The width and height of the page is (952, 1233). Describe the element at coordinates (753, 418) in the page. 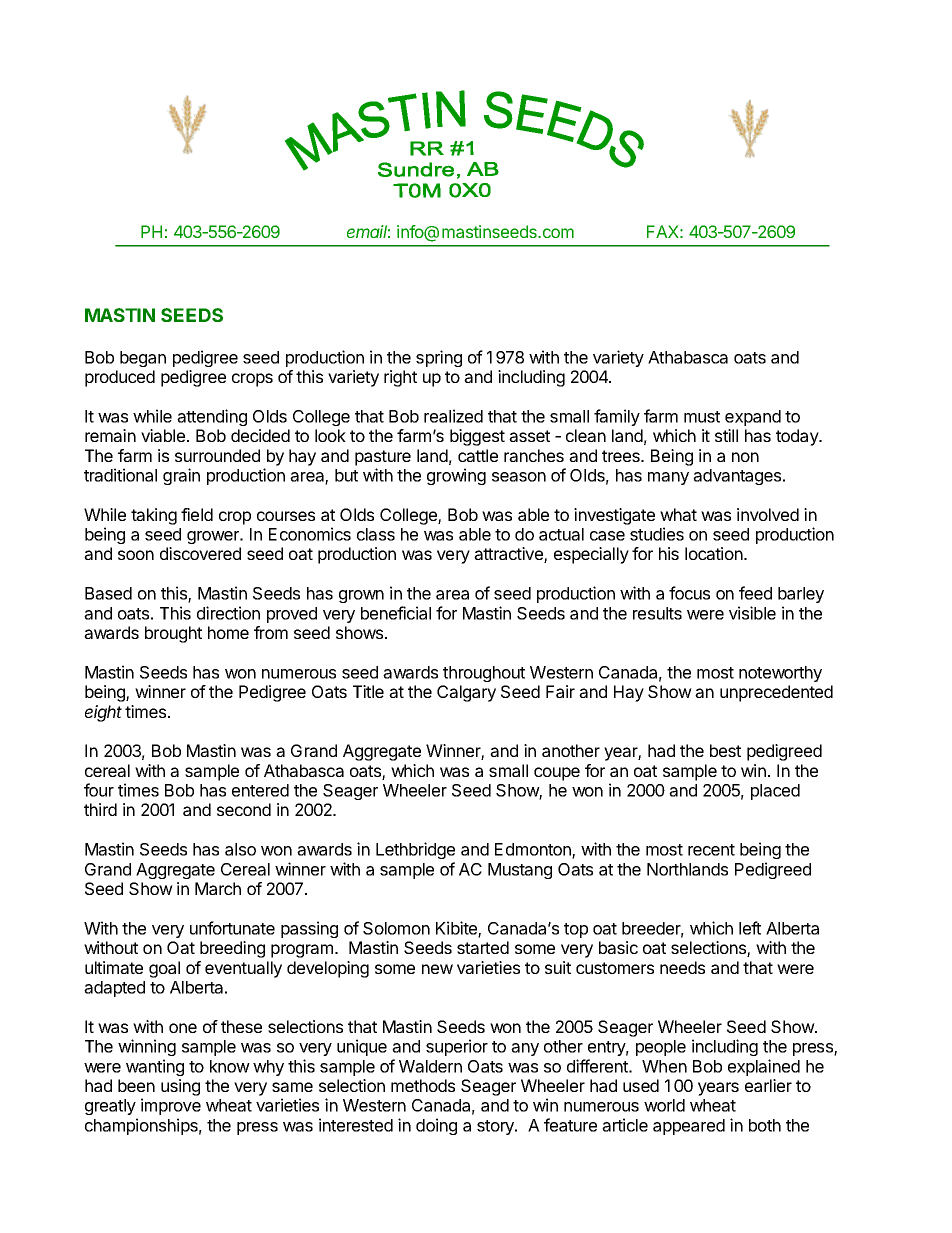

I see `expand` at that location.
